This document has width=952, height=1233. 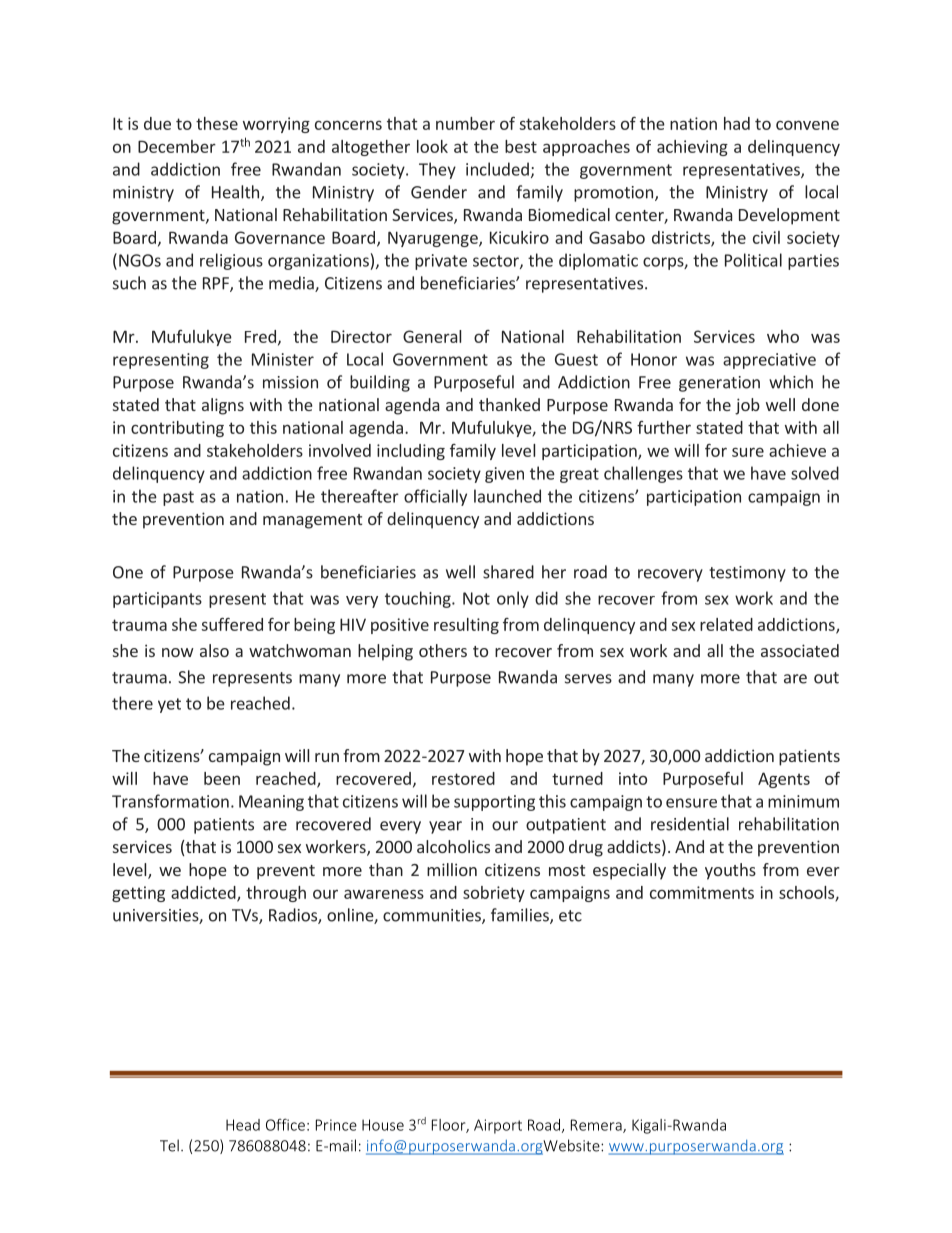 What do you see at coordinates (737, 123) in the document?
I see `had` at bounding box center [737, 123].
